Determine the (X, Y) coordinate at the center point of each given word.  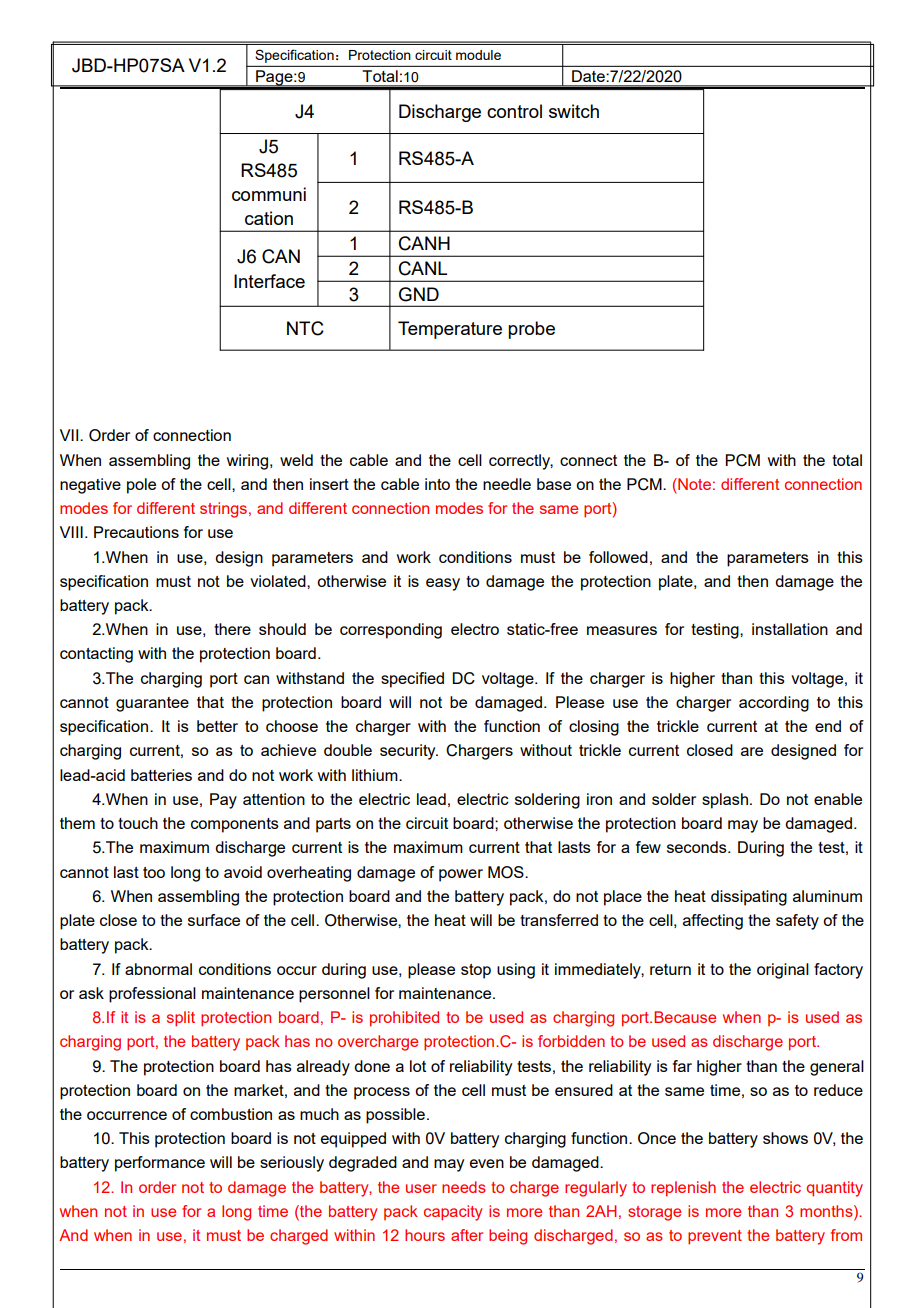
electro (475, 629)
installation (790, 629)
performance (160, 1164)
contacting (96, 655)
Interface (269, 281)
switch (574, 111)
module (478, 55)
